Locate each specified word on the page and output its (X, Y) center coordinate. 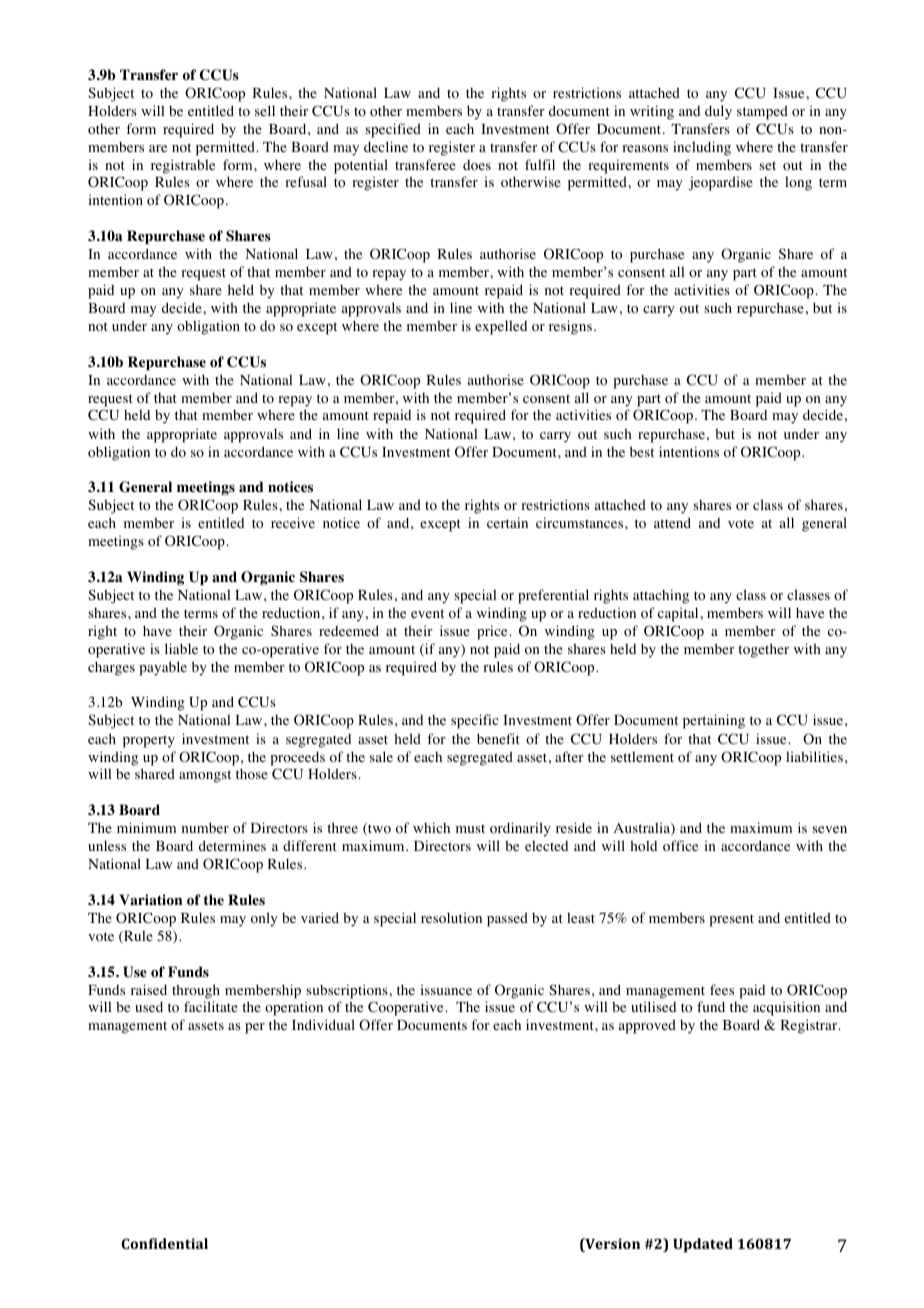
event (427, 613)
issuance (446, 990)
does (477, 165)
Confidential (164, 1243)
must (470, 828)
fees (722, 989)
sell (265, 110)
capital (679, 614)
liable (181, 648)
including (702, 148)
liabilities (814, 756)
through (196, 991)
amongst (205, 776)
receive (293, 522)
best (642, 451)
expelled (501, 327)
